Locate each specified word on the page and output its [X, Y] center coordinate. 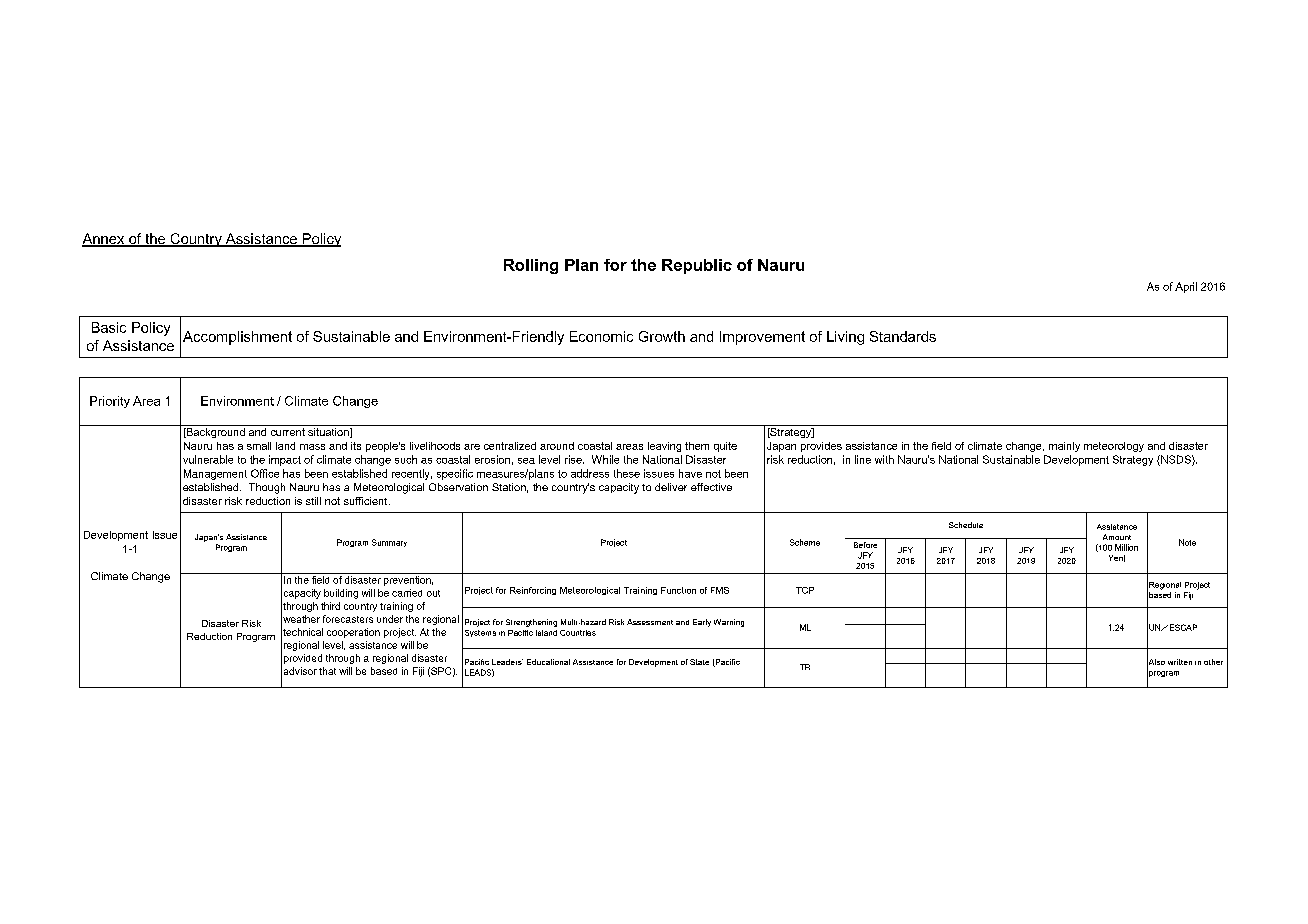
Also [1156, 662]
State [699, 662]
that [327, 671]
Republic [697, 266]
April [1186, 287]
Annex [104, 240]
